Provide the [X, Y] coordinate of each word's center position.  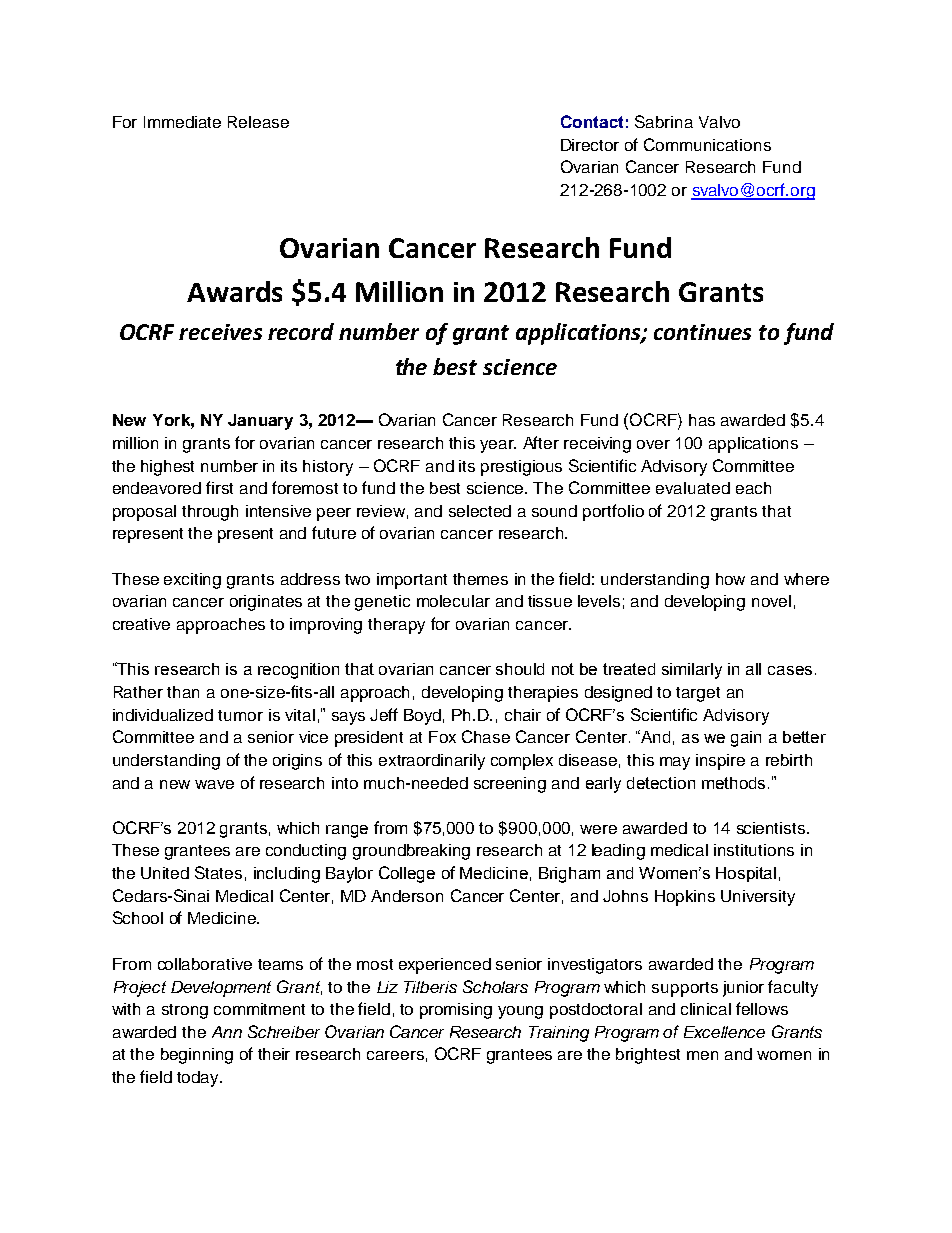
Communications [707, 144]
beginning [197, 1056]
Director [590, 145]
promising [456, 1011]
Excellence [724, 1032]
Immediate [182, 122]
